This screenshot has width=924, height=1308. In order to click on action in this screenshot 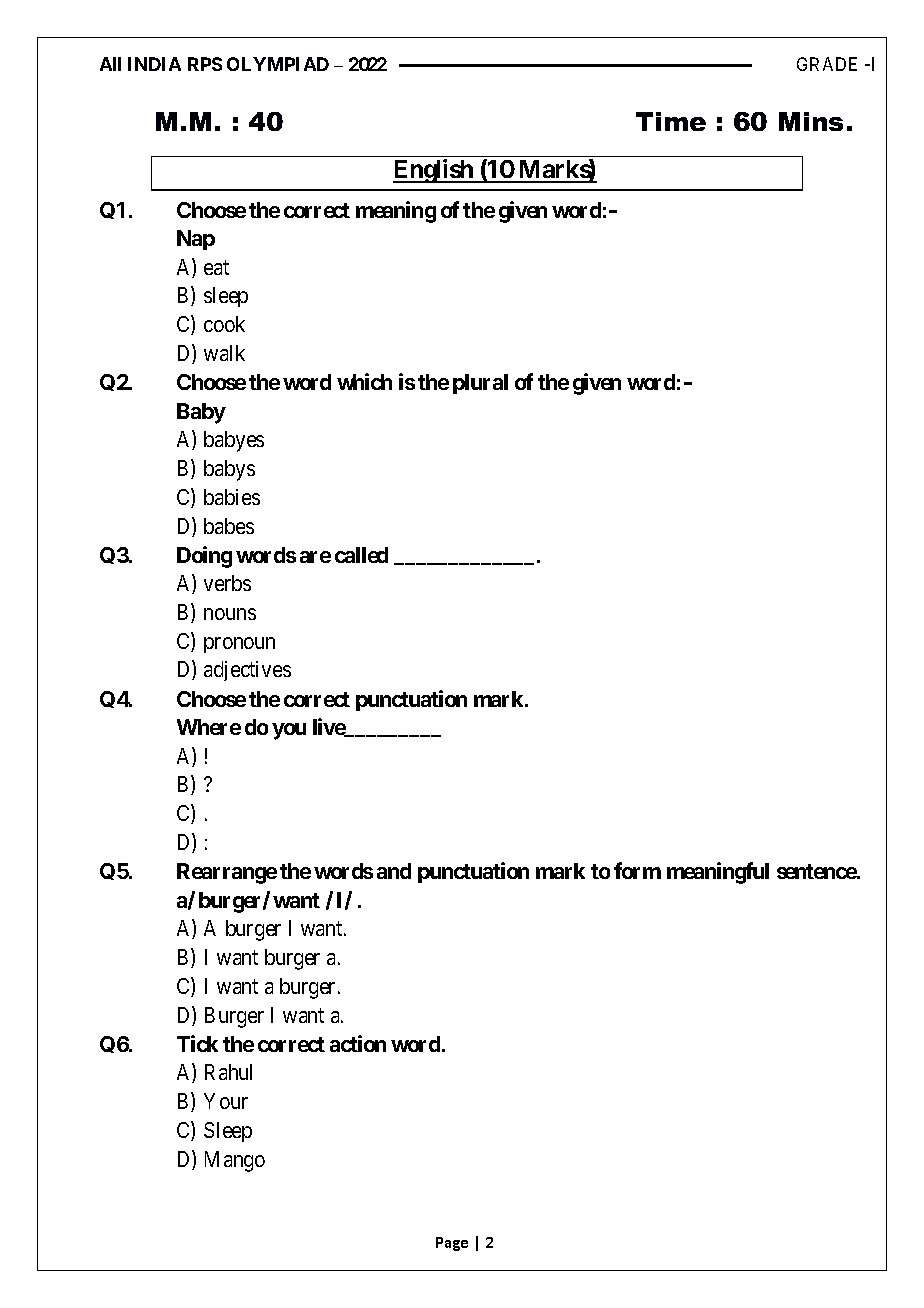, I will do `click(358, 1043)`.
